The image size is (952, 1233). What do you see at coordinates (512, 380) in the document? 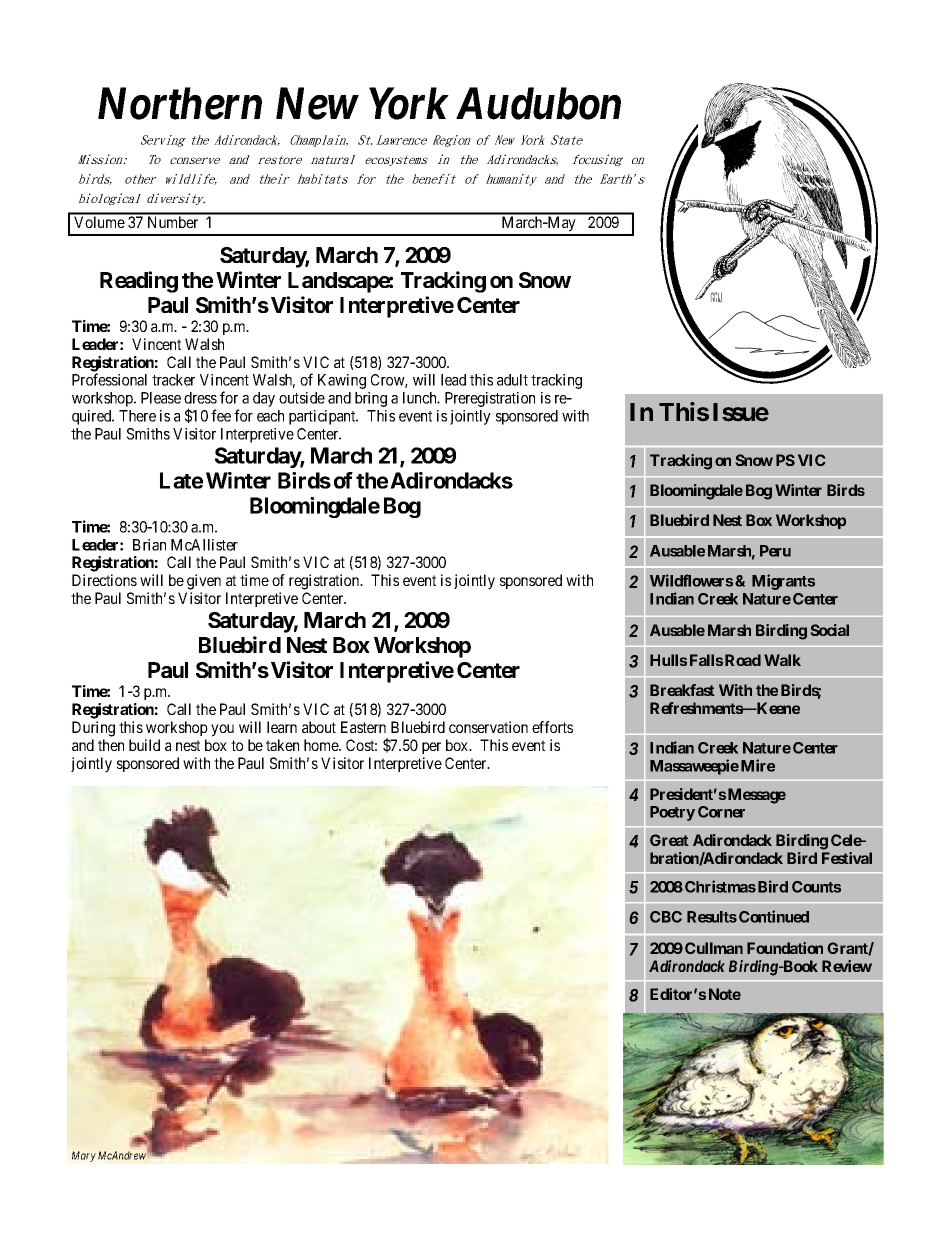
I see `adult` at bounding box center [512, 380].
